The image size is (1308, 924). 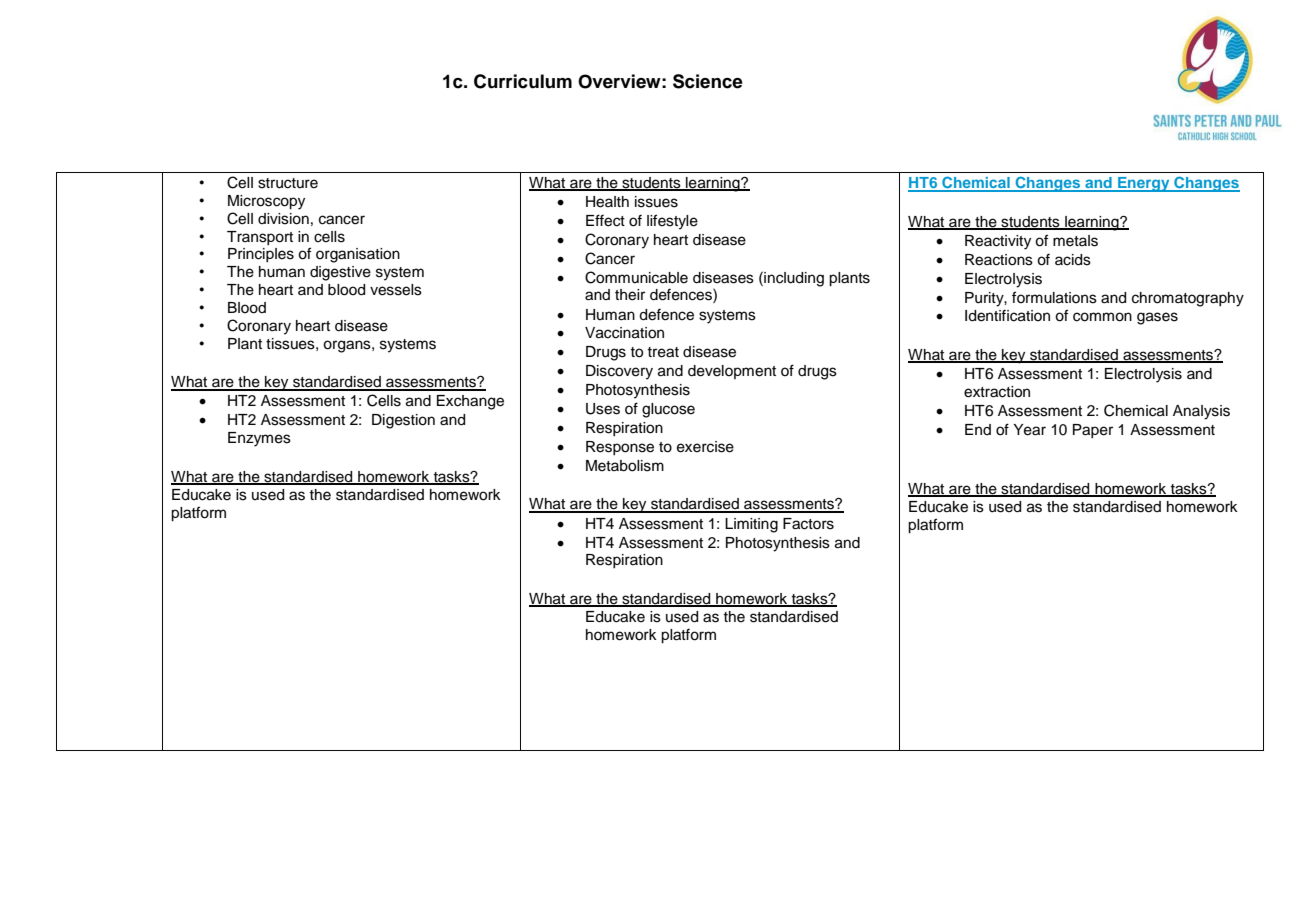 What do you see at coordinates (625, 466) in the image?
I see `Metabolism` at bounding box center [625, 466].
